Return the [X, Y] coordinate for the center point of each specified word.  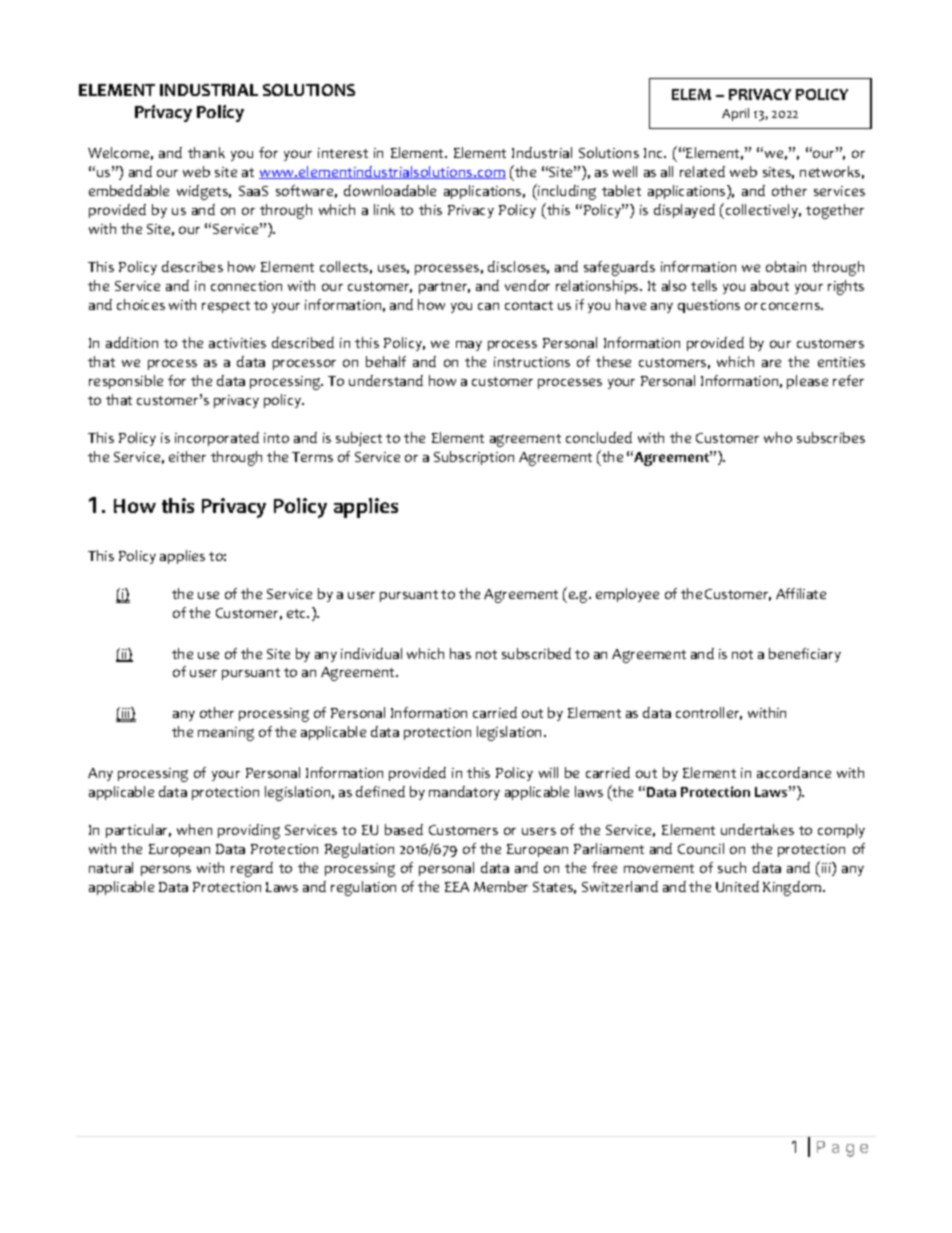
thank [206, 152]
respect [226, 307]
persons [166, 870]
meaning [226, 734]
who [778, 437]
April [735, 114]
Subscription [474, 458]
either [187, 456]
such [732, 867]
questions [709, 306]
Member [501, 886]
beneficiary [805, 655]
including [566, 192]
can [488, 306]
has [460, 653]
